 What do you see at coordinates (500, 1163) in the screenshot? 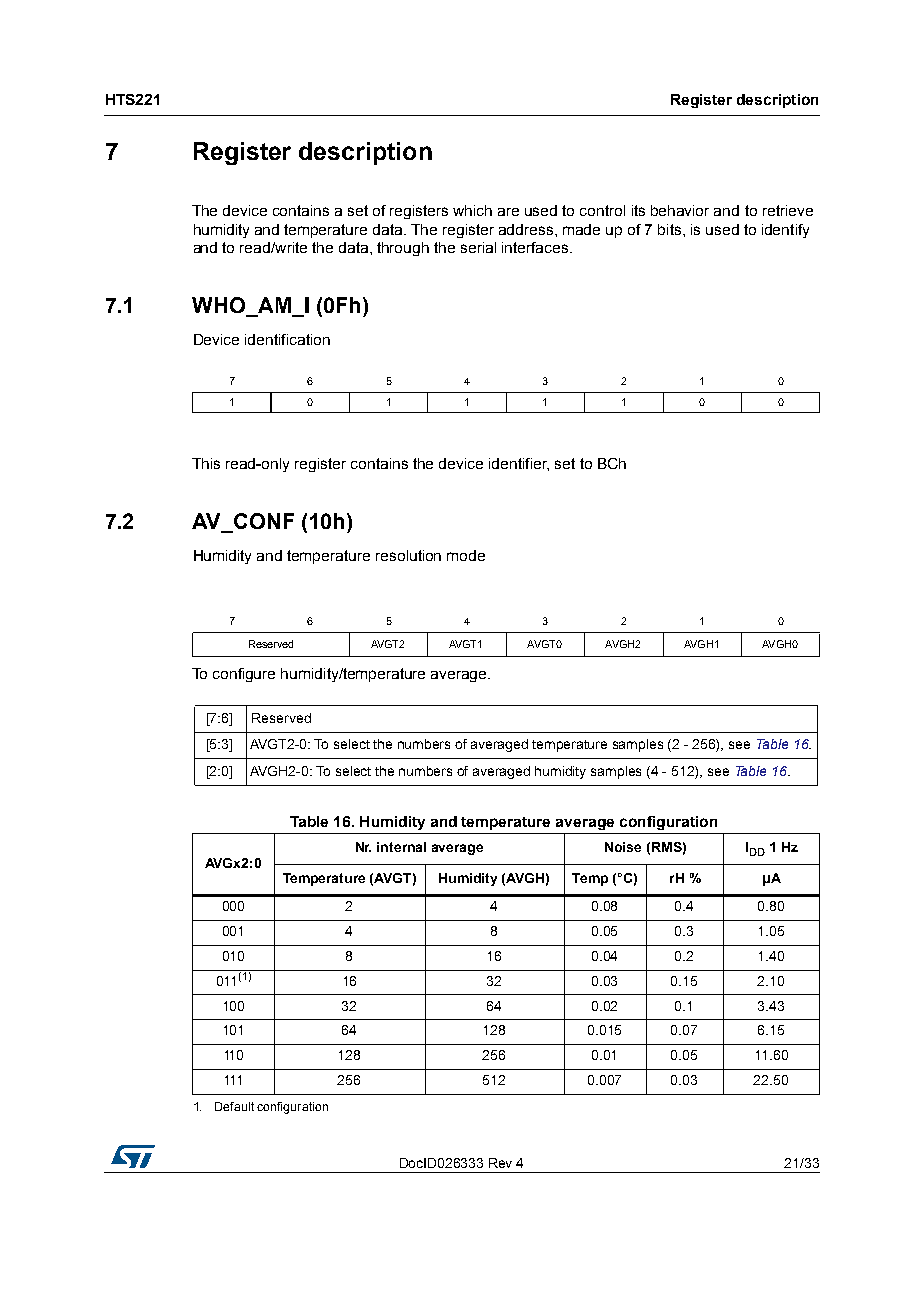
I see `Rev` at bounding box center [500, 1163].
